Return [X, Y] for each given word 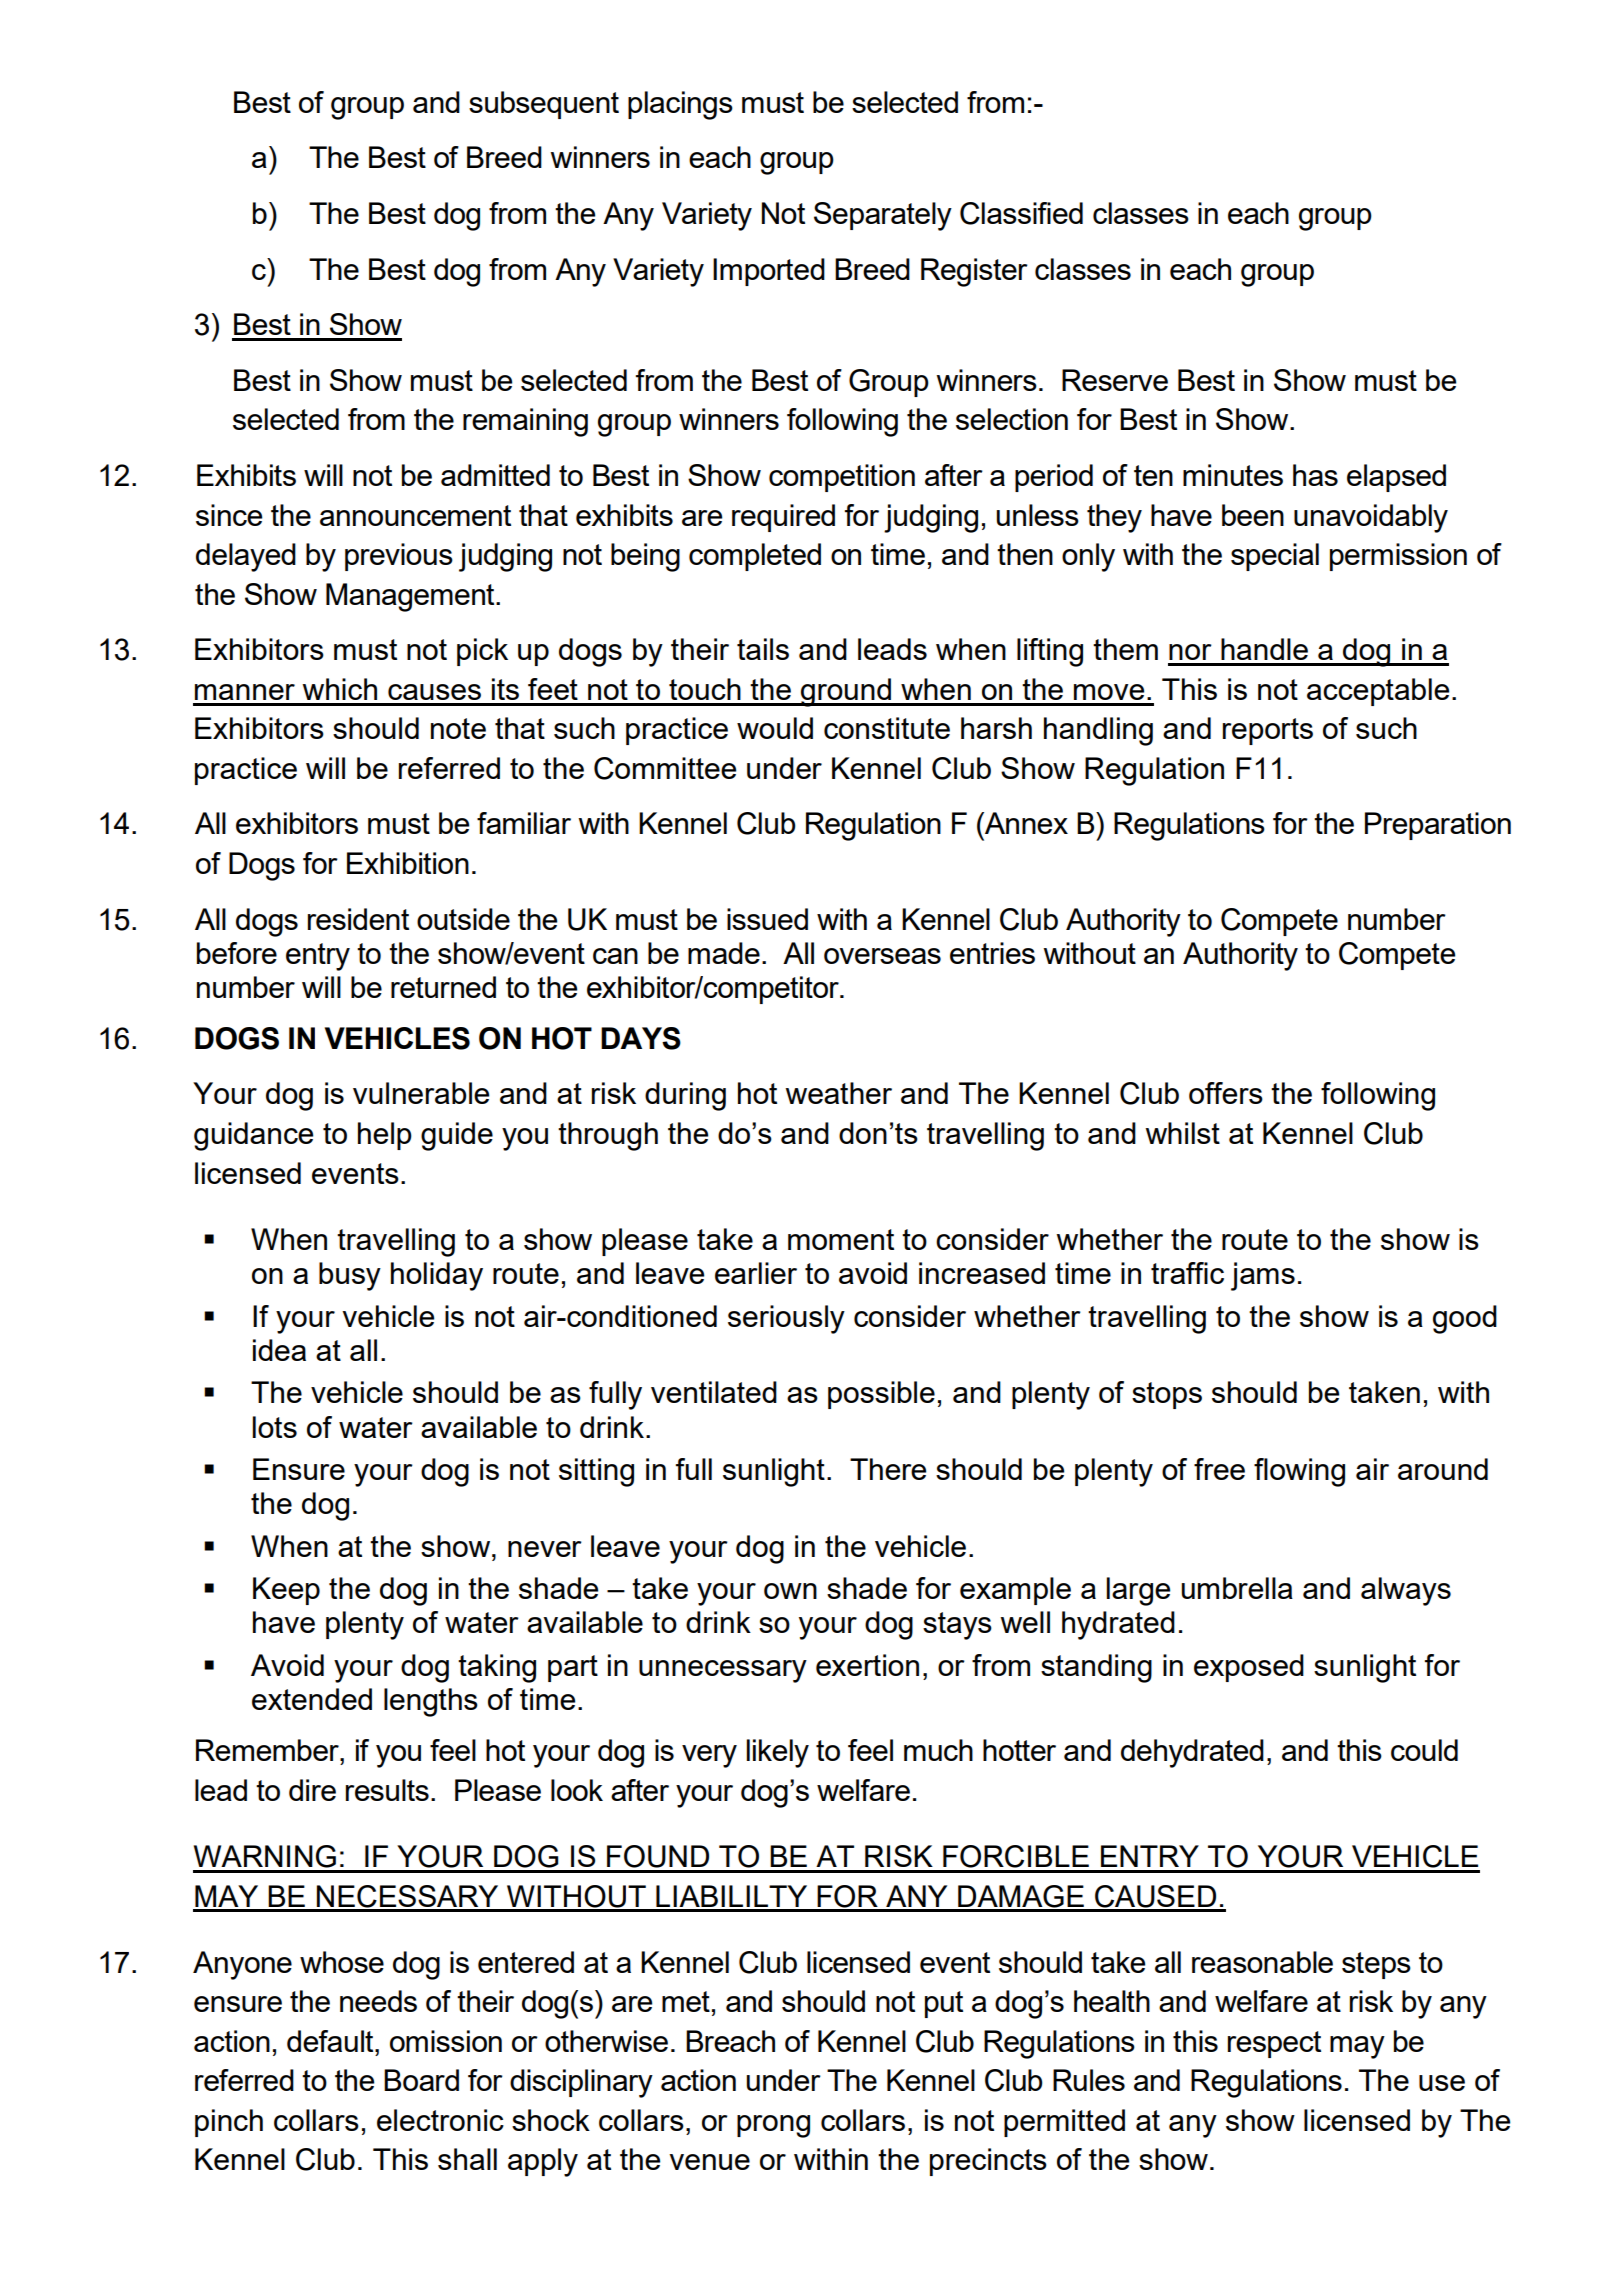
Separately [883, 216]
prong [773, 2126]
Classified [1021, 213]
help [385, 1136]
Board [421, 2080]
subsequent [544, 105]
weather [838, 1093]
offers [1226, 1093]
